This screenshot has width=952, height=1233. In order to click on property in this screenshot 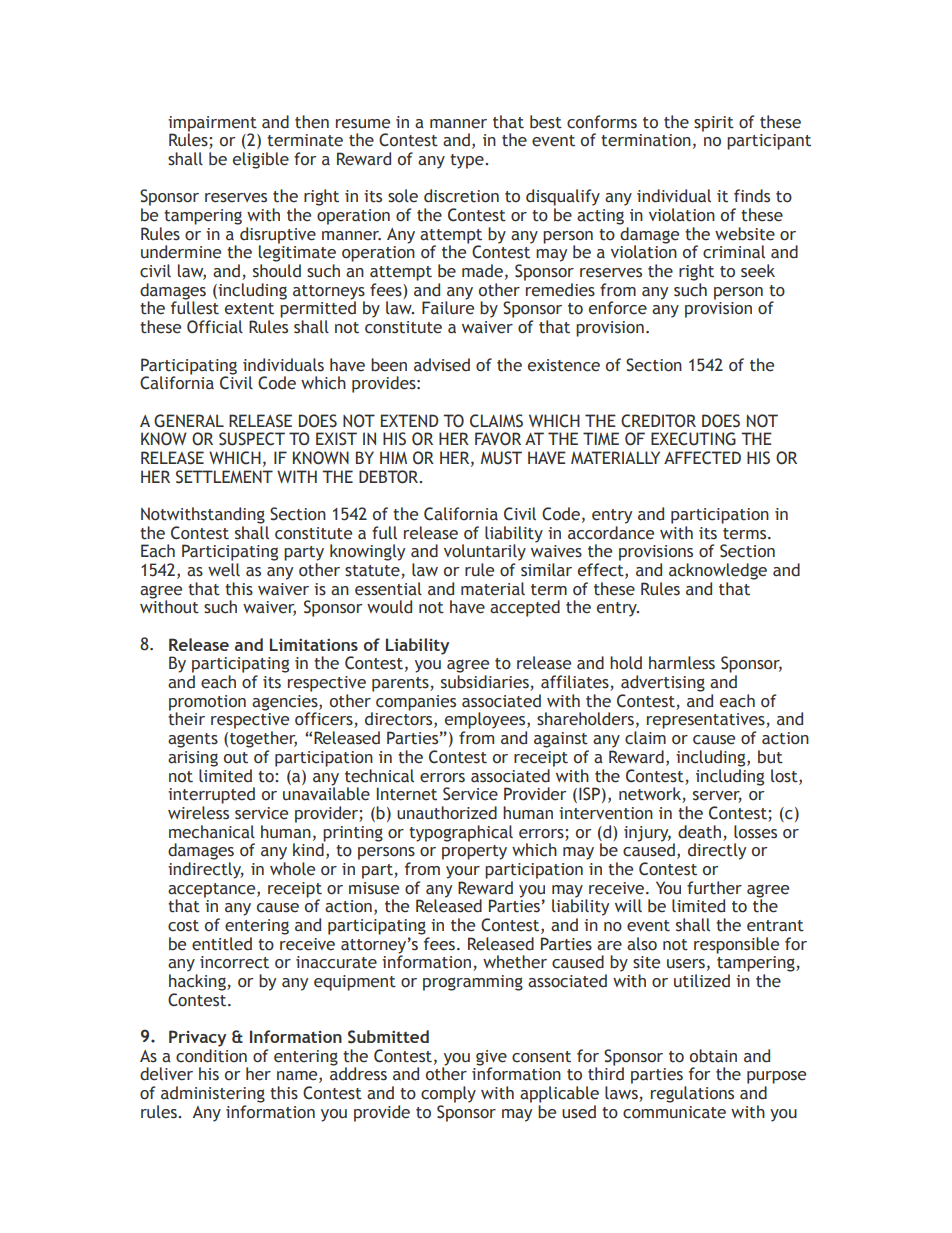, I will do `click(474, 852)`.
